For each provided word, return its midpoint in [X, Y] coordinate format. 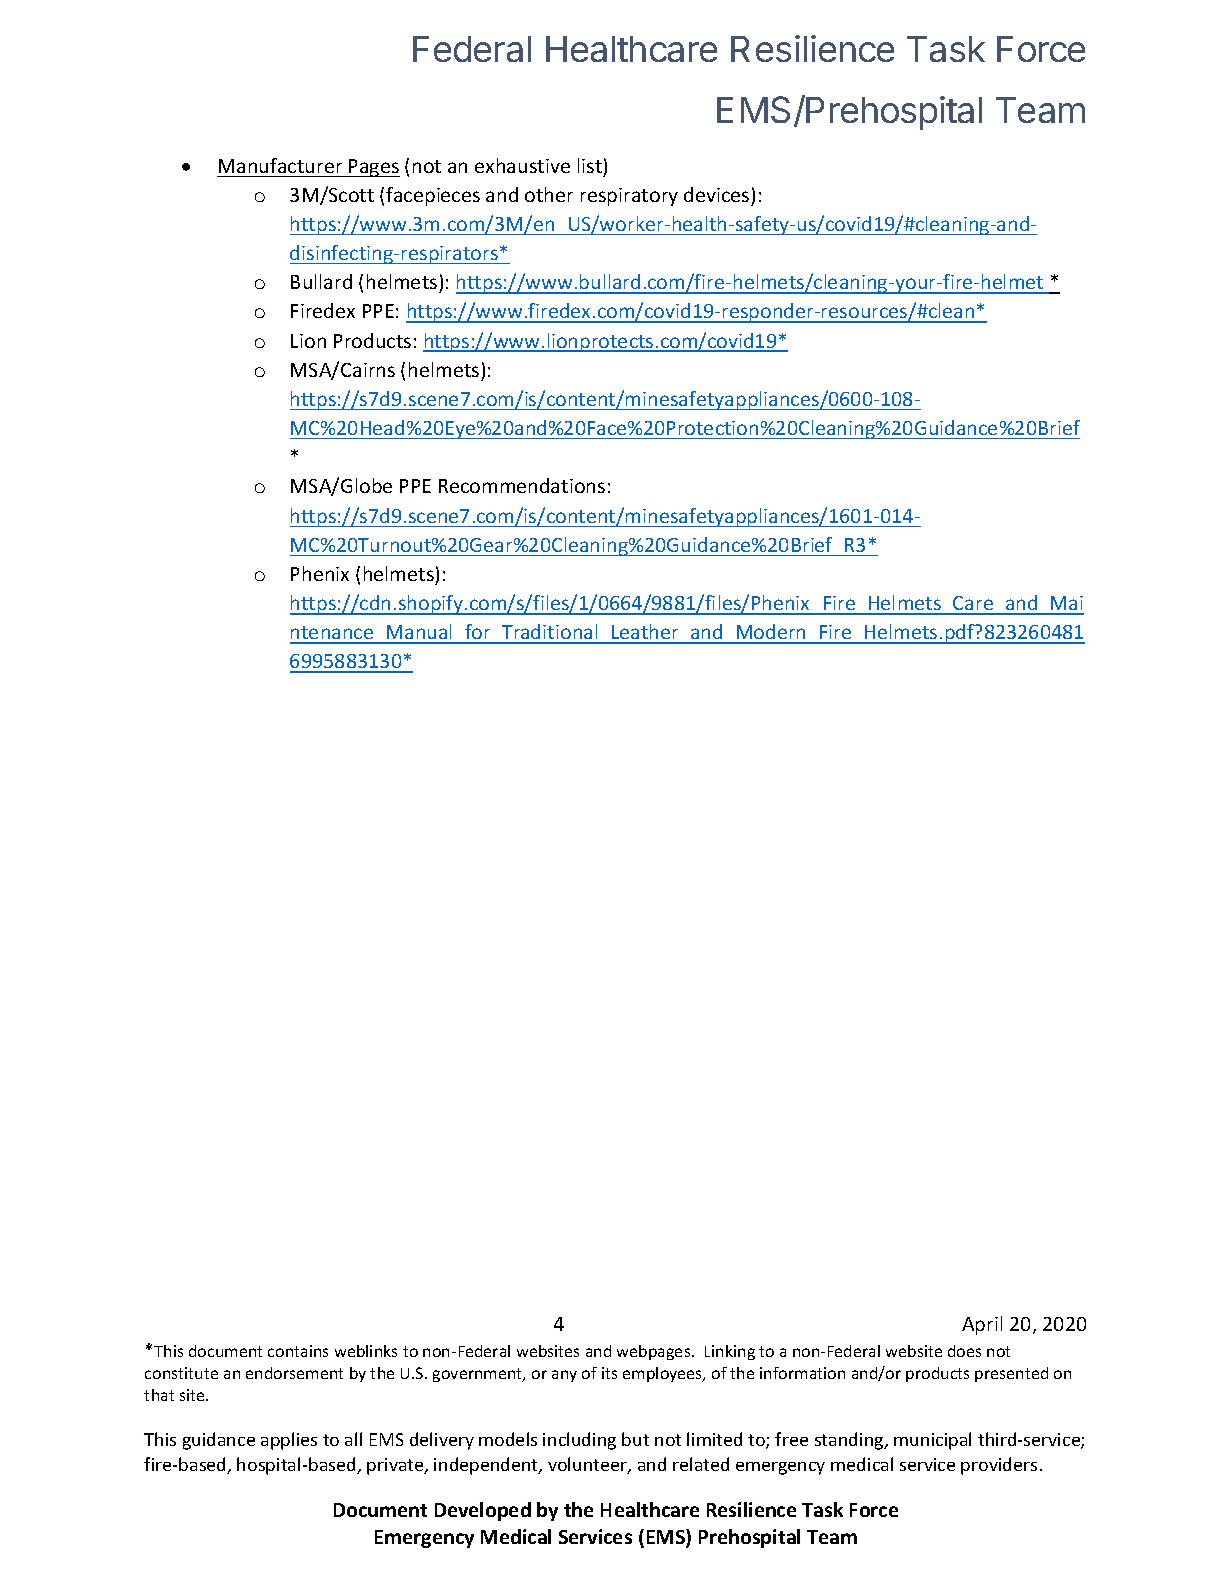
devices [716, 194]
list [590, 165]
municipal [932, 1441]
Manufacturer [280, 165]
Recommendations [522, 485]
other [549, 194]
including [579, 1441]
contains [298, 1351]
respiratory [629, 197]
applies [289, 1441]
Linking [730, 1352]
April [982, 1325]
